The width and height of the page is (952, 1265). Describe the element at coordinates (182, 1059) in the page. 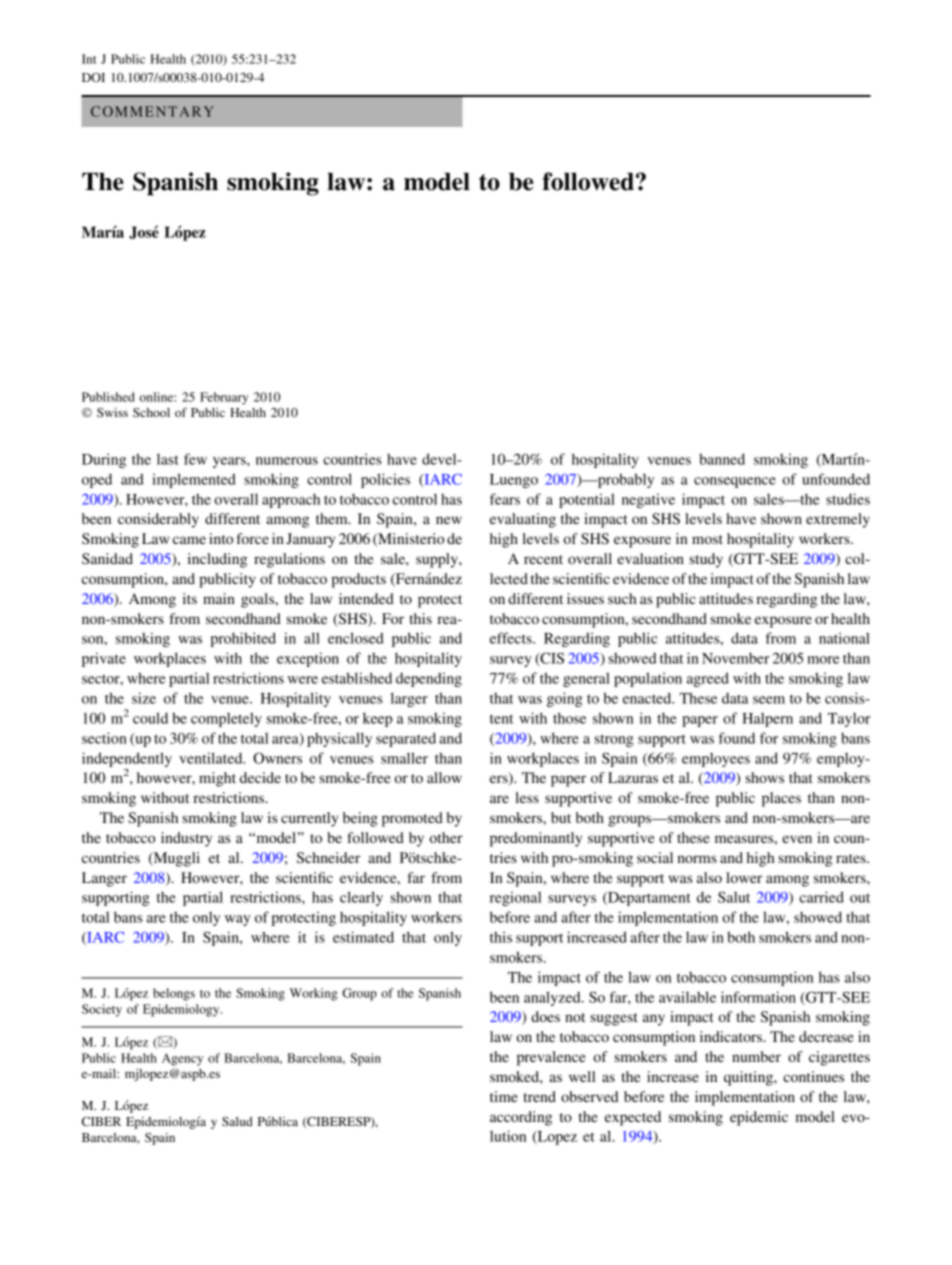

I see `Agency` at that location.
